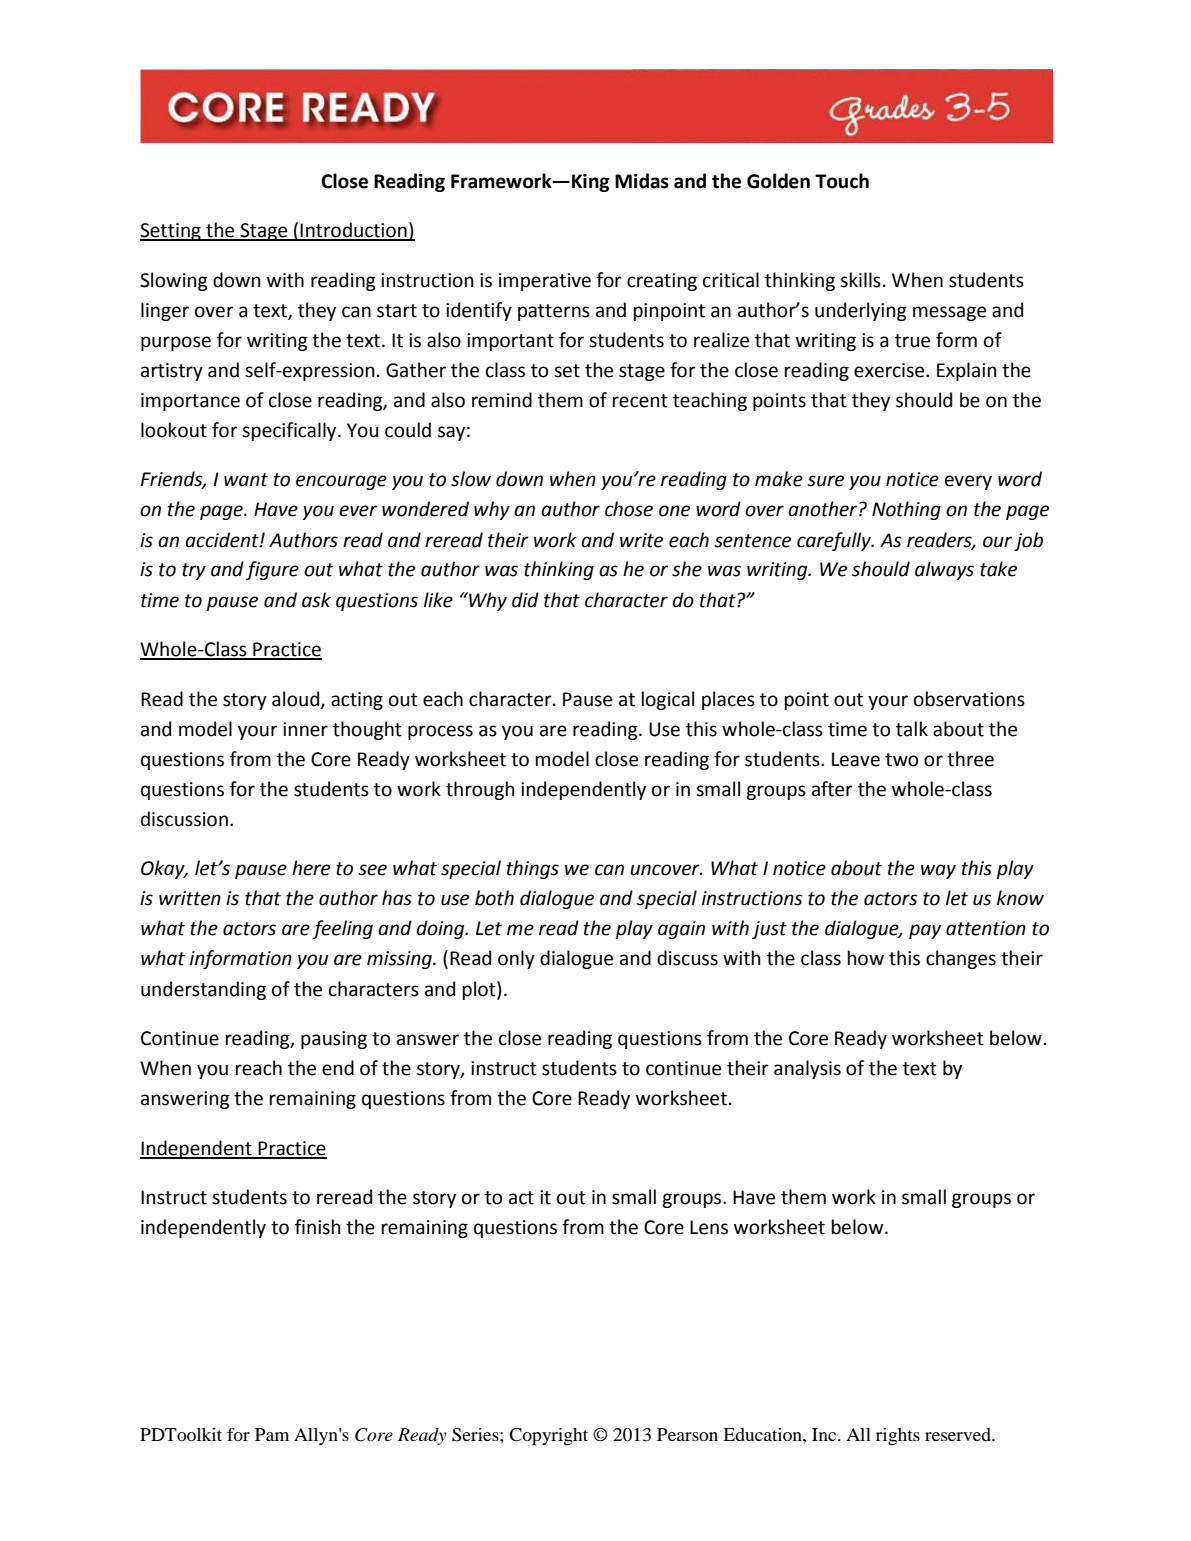 Image resolution: width=1191 pixels, height=1541 pixels. I want to click on Pam, so click(272, 1434).
